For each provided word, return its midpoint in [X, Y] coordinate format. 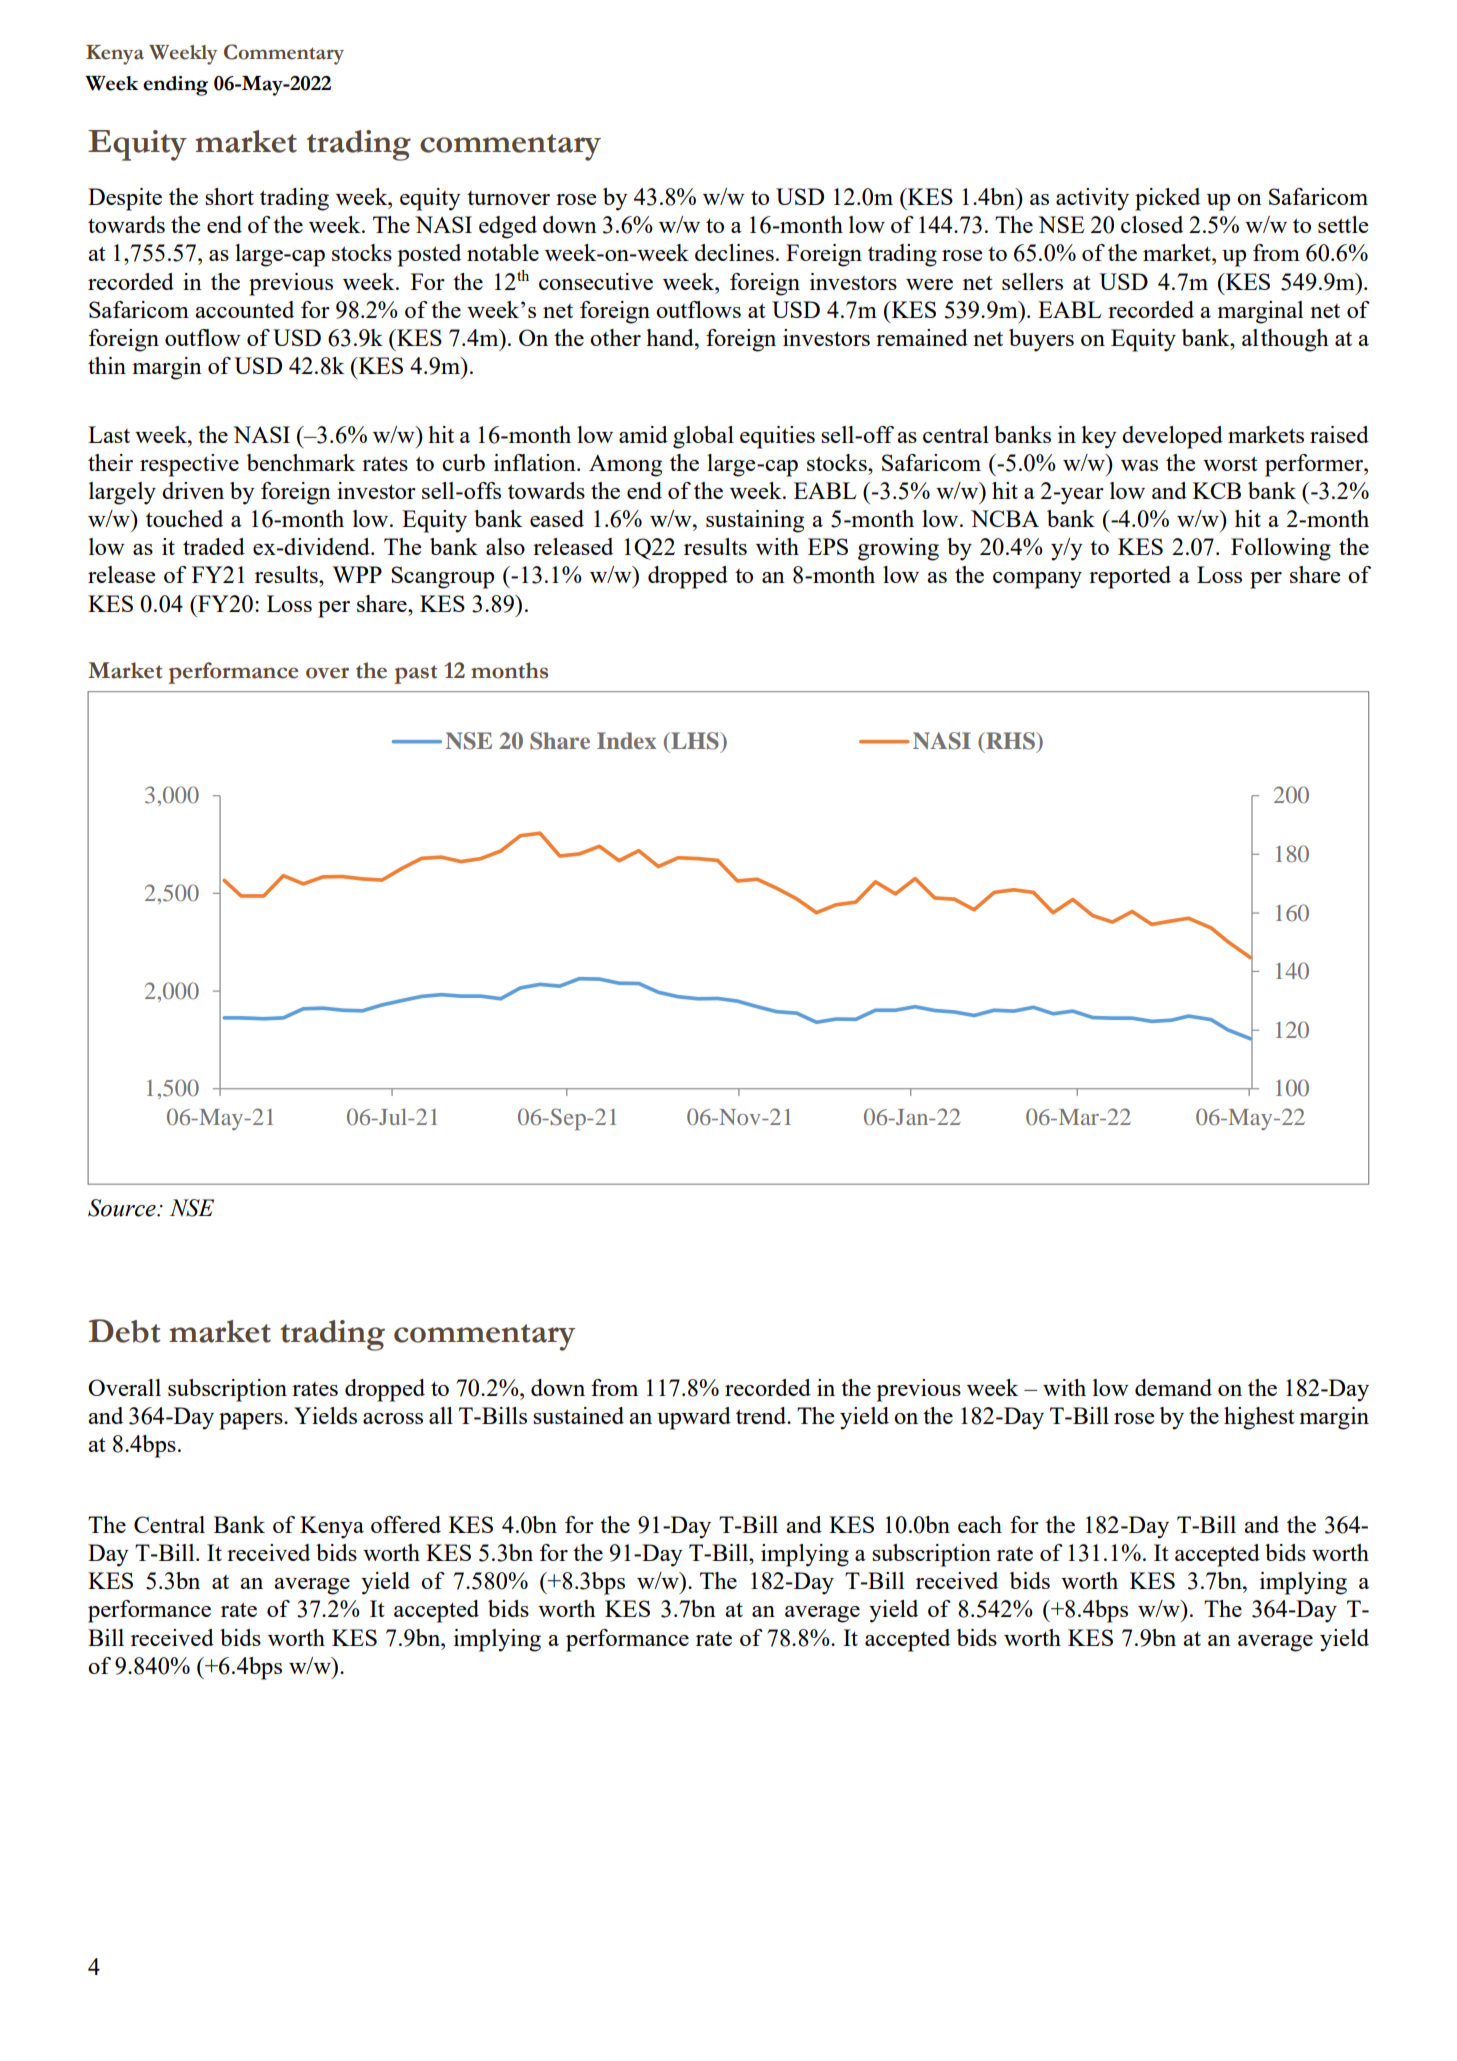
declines [734, 252]
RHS [1010, 741]
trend [762, 1415]
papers [252, 1421]
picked [1167, 199]
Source [123, 1208]
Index [626, 740]
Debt [125, 1331]
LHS [695, 741]
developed [1172, 437]
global [703, 437]
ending [175, 86]
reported [1130, 577]
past [415, 674]
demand [1173, 1387]
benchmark [301, 462]
